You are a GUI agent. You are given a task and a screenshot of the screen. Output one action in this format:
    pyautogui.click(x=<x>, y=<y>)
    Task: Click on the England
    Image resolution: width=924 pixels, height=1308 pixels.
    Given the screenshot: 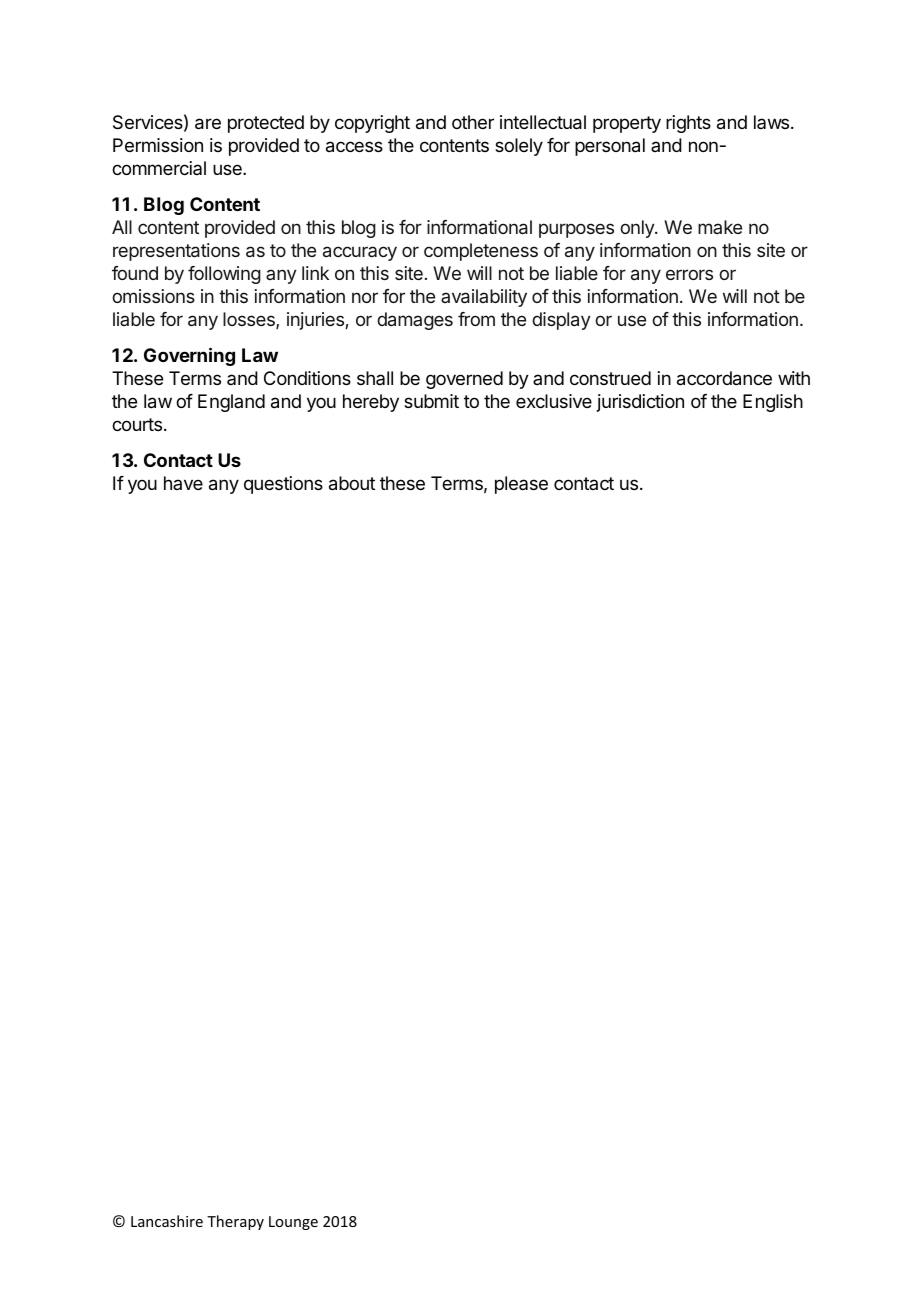 What is the action you would take?
    pyautogui.click(x=231, y=403)
